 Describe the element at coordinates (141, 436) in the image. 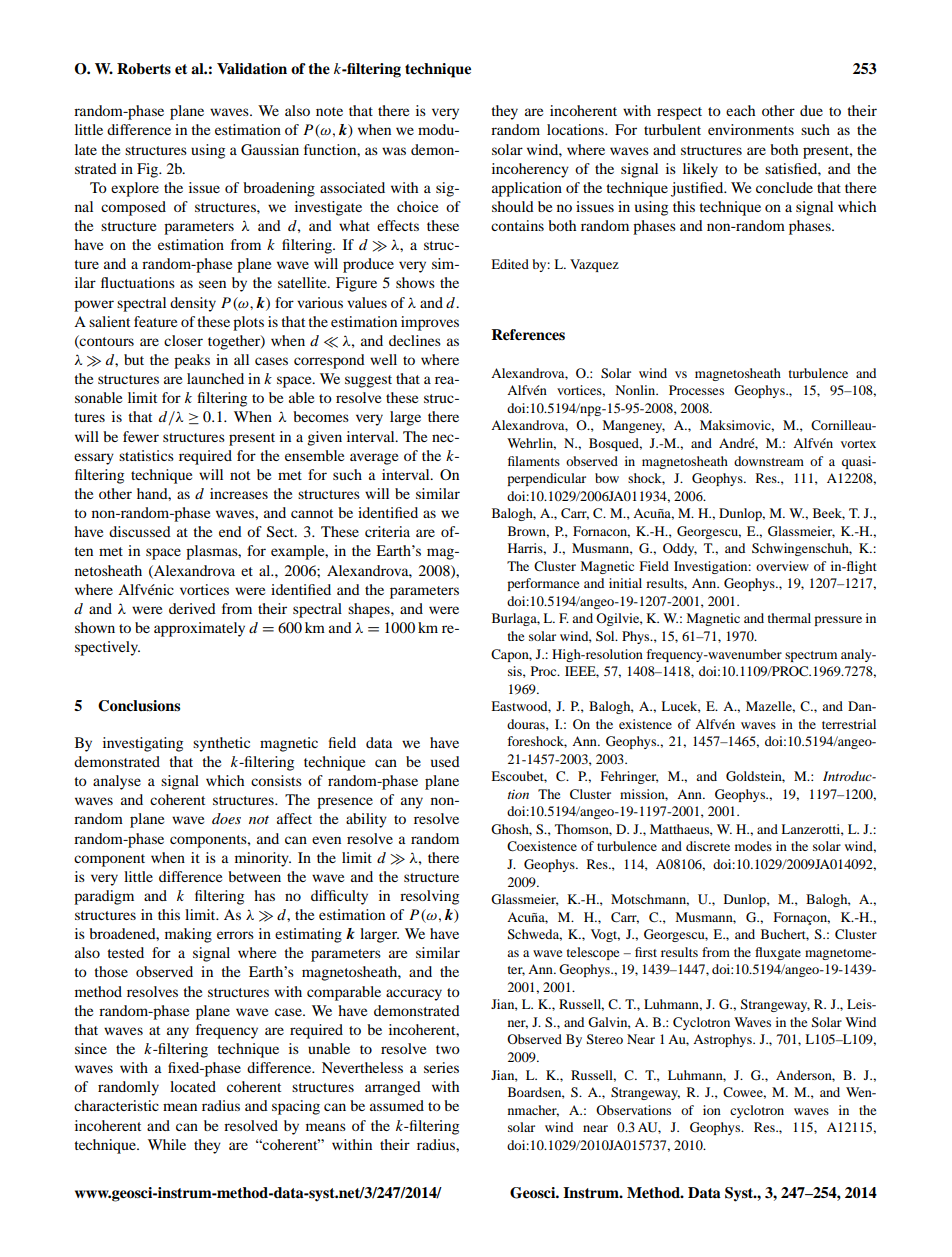

I see `fewer` at that location.
